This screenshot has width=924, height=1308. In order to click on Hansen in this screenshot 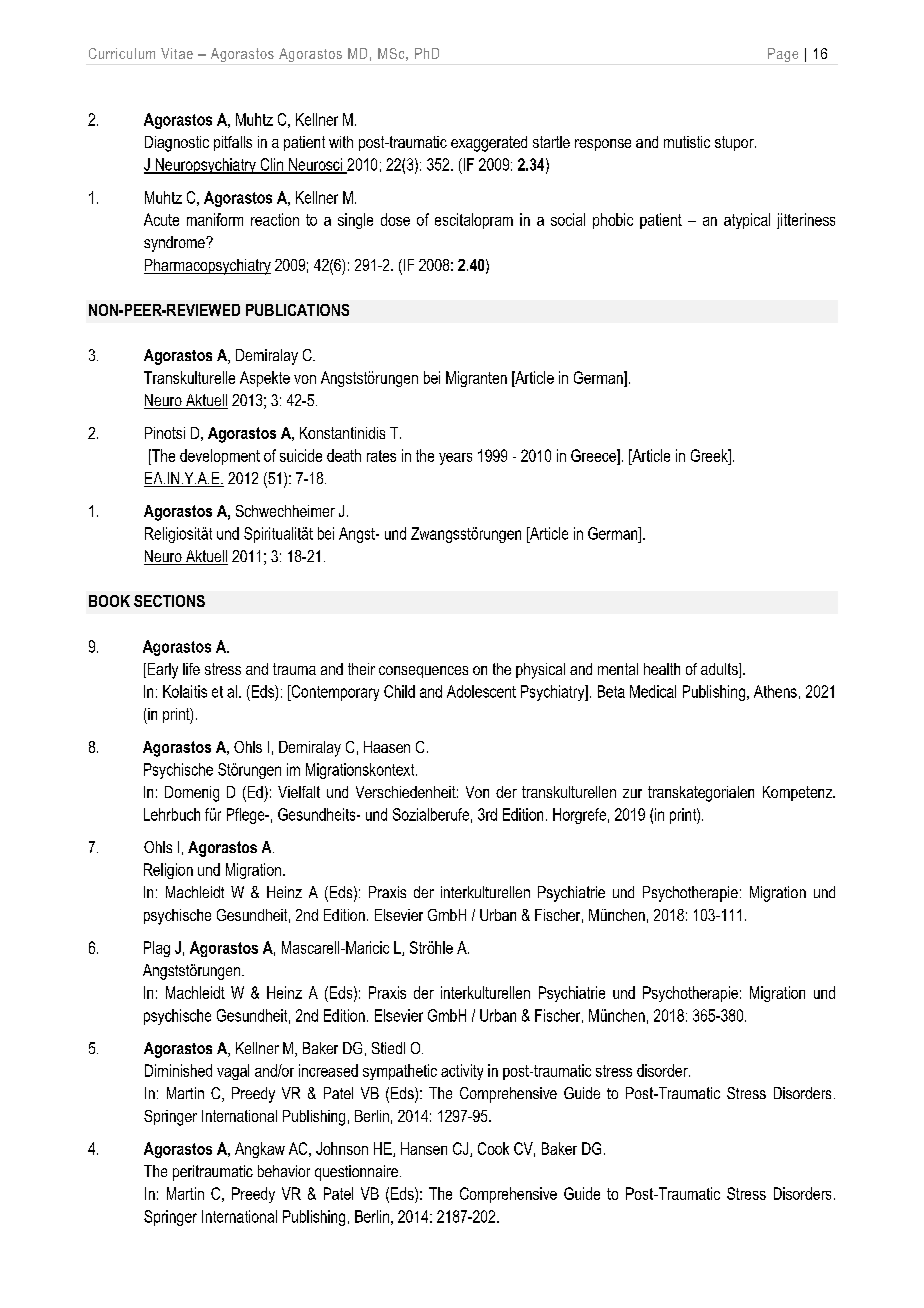, I will do `click(424, 1148)`.
